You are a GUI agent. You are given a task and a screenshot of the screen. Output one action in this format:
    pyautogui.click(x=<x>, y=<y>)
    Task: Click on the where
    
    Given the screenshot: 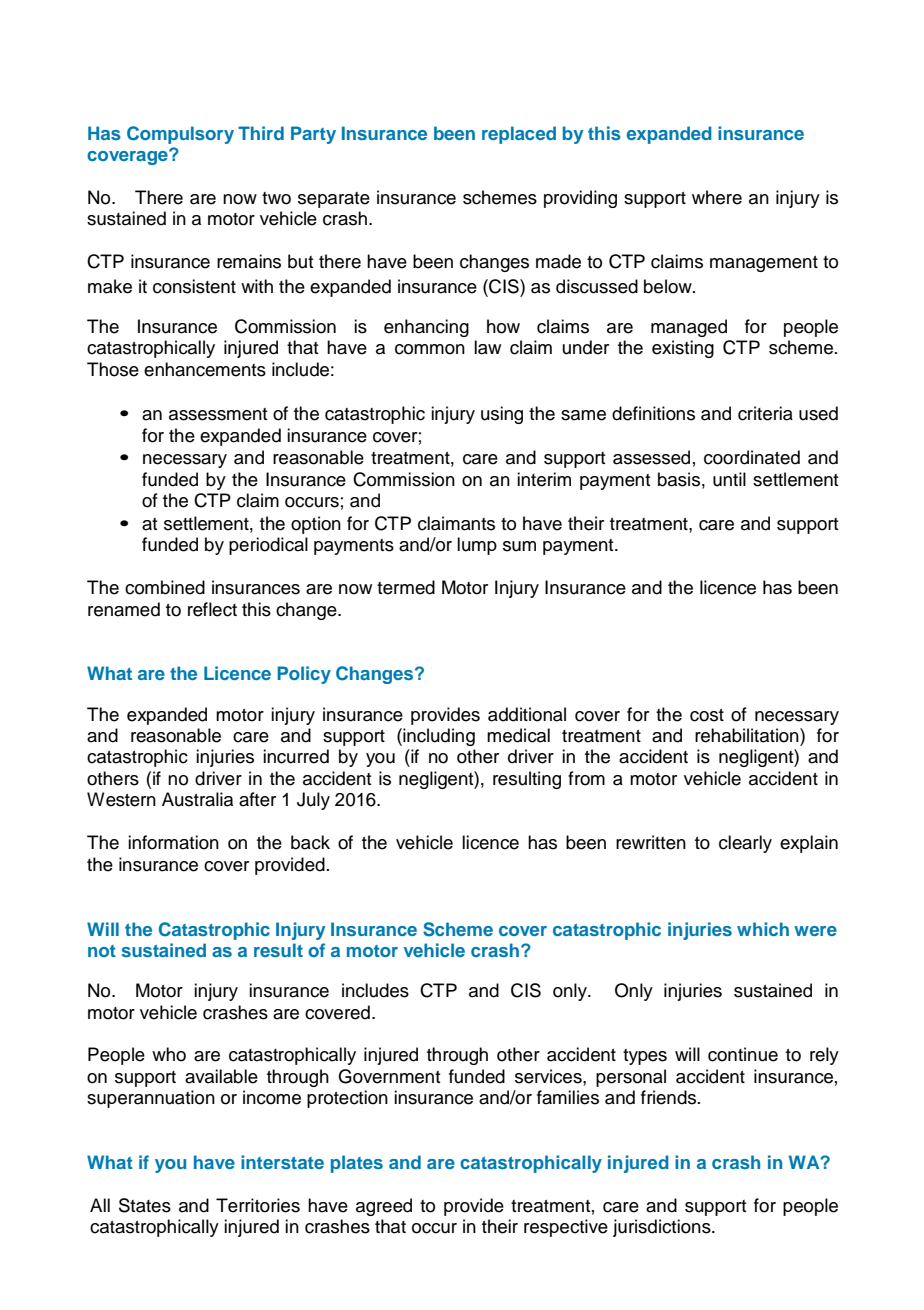 What is the action you would take?
    pyautogui.click(x=717, y=197)
